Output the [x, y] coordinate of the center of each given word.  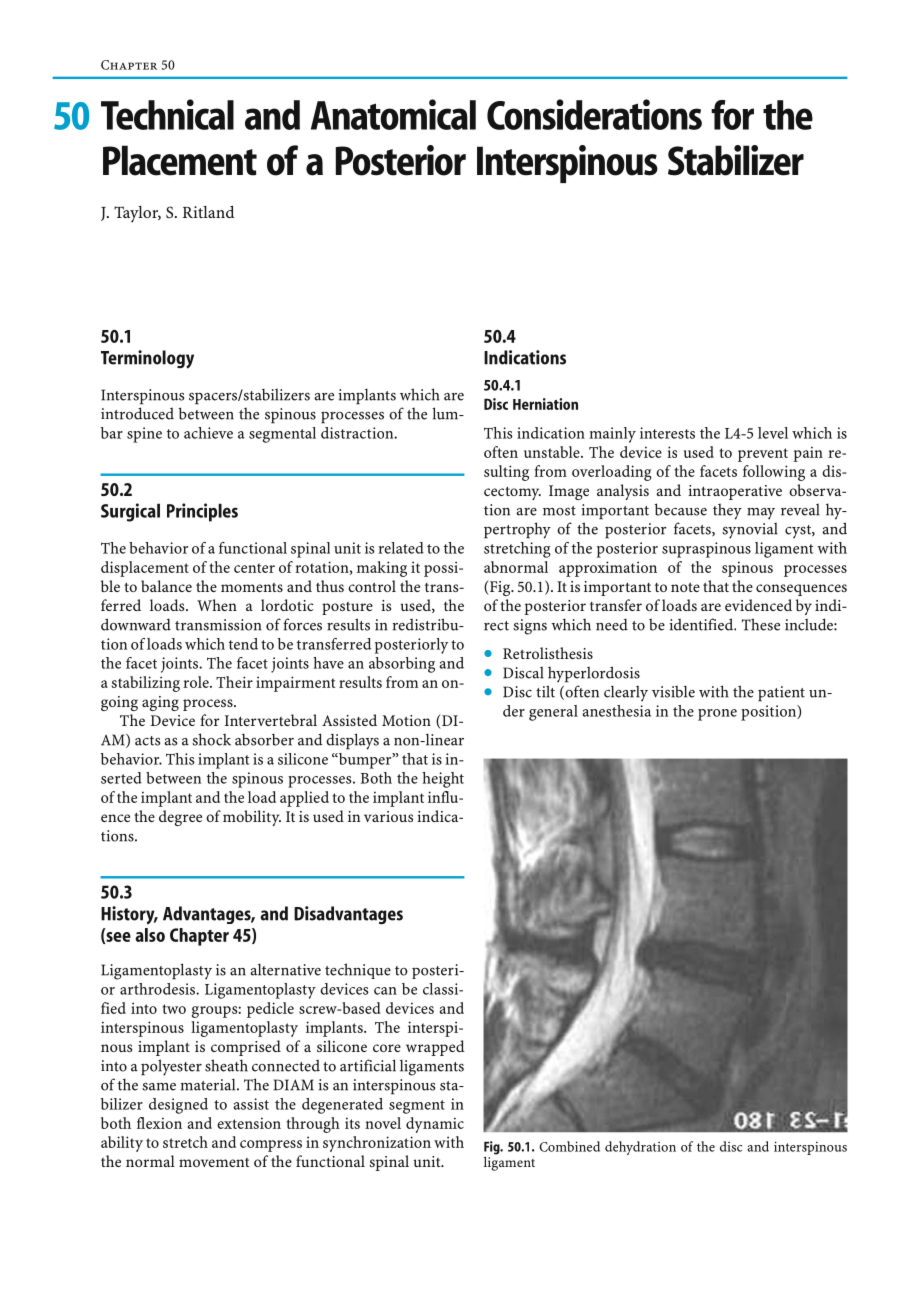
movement [214, 1162]
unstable [553, 452]
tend [243, 644]
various [388, 816]
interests [667, 433]
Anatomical [393, 114]
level [773, 433]
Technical [167, 114]
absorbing [402, 665]
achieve [208, 433]
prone [717, 715]
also [150, 935]
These [761, 624]
